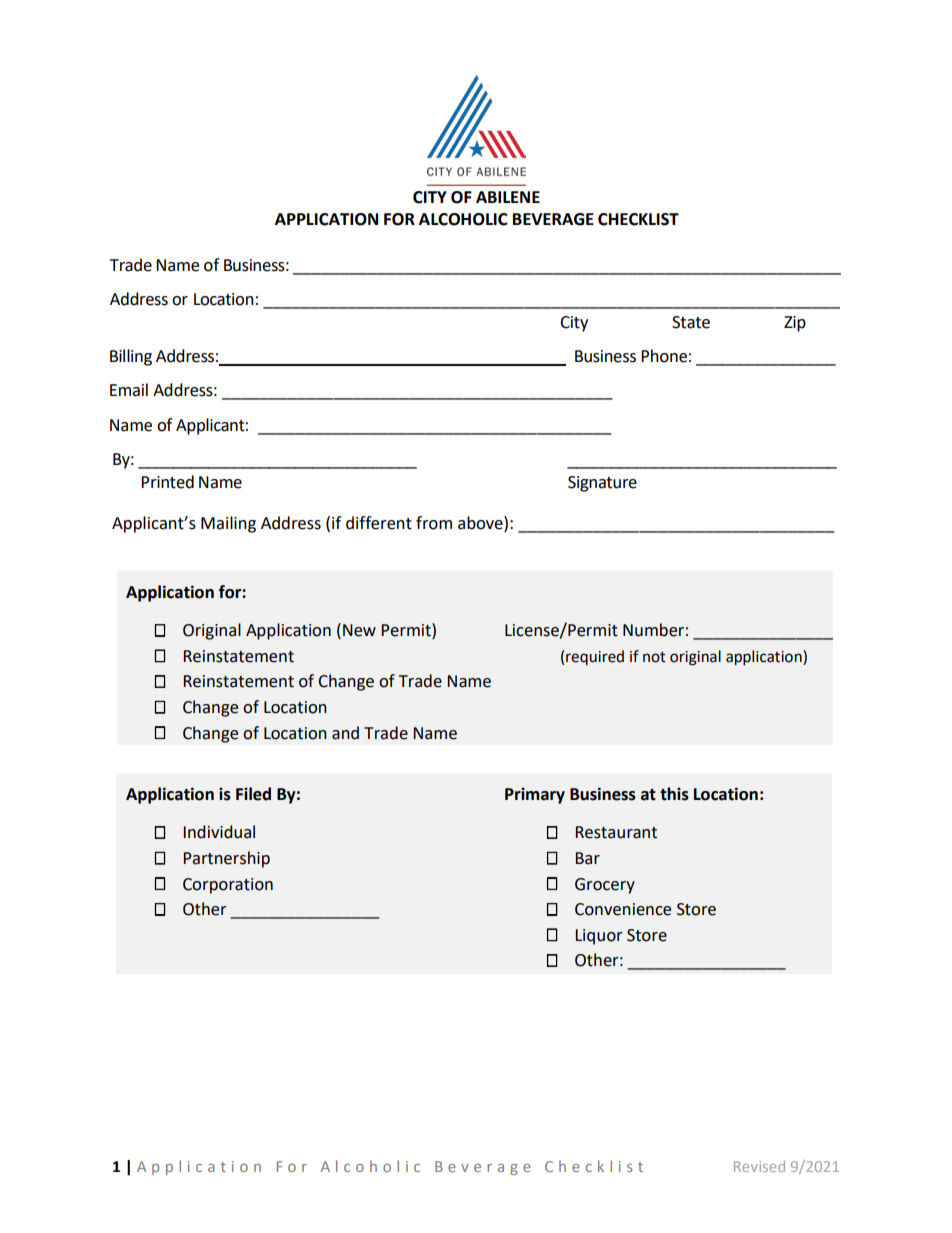 This screenshot has width=952, height=1233. Describe the element at coordinates (345, 733) in the screenshot. I see `and` at that location.
